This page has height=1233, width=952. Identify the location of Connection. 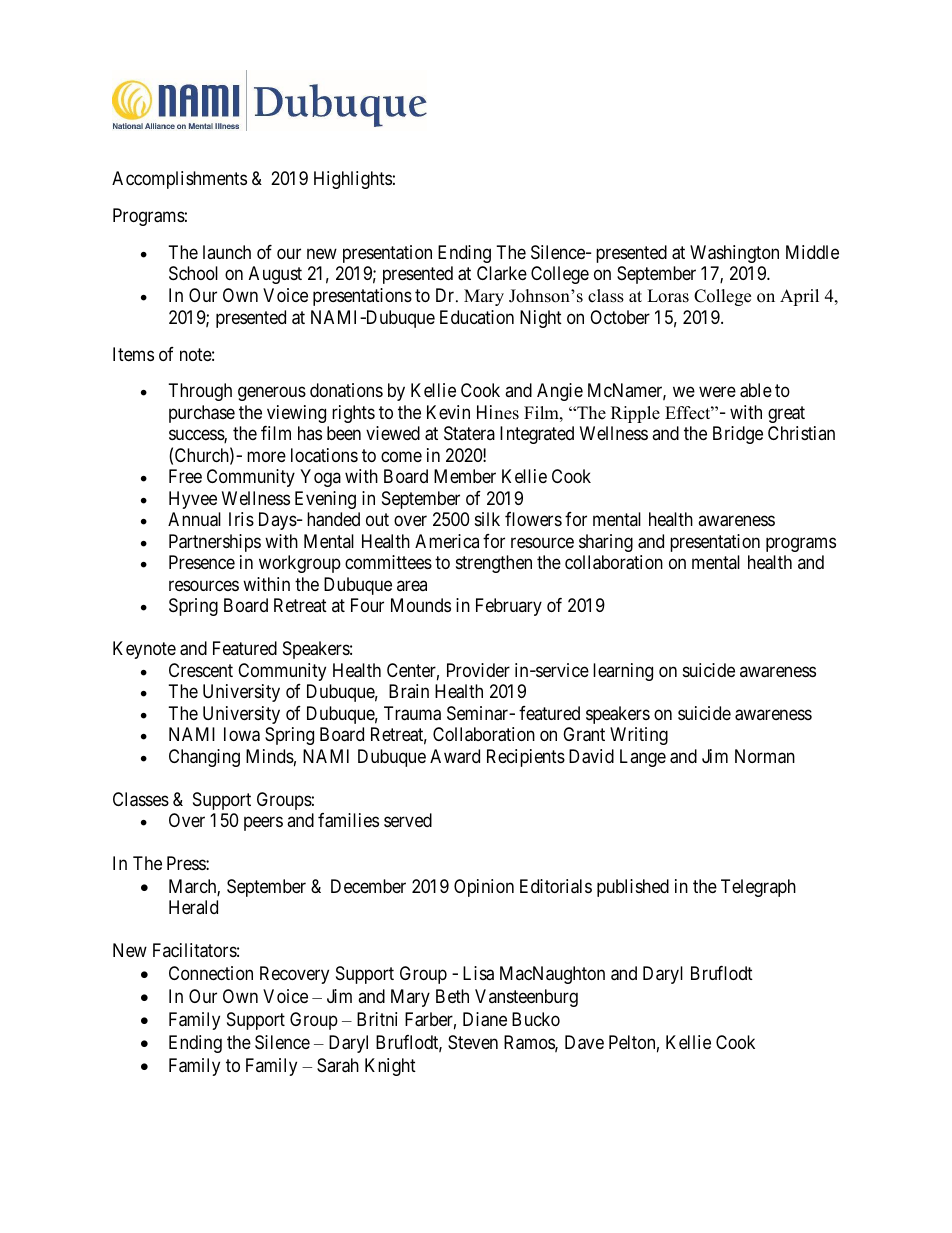
(211, 973).
